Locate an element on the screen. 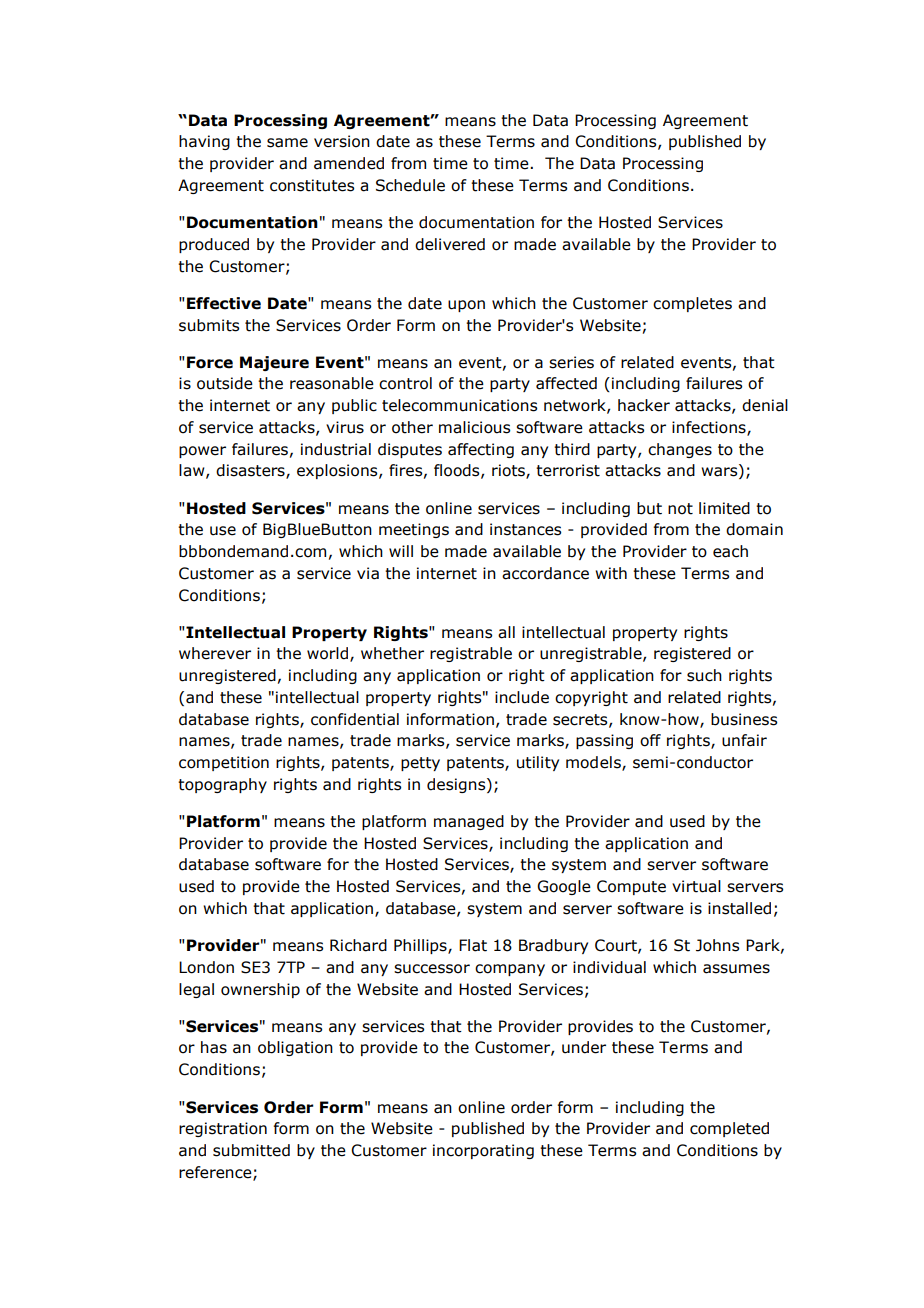  wherever is located at coordinates (215, 653).
